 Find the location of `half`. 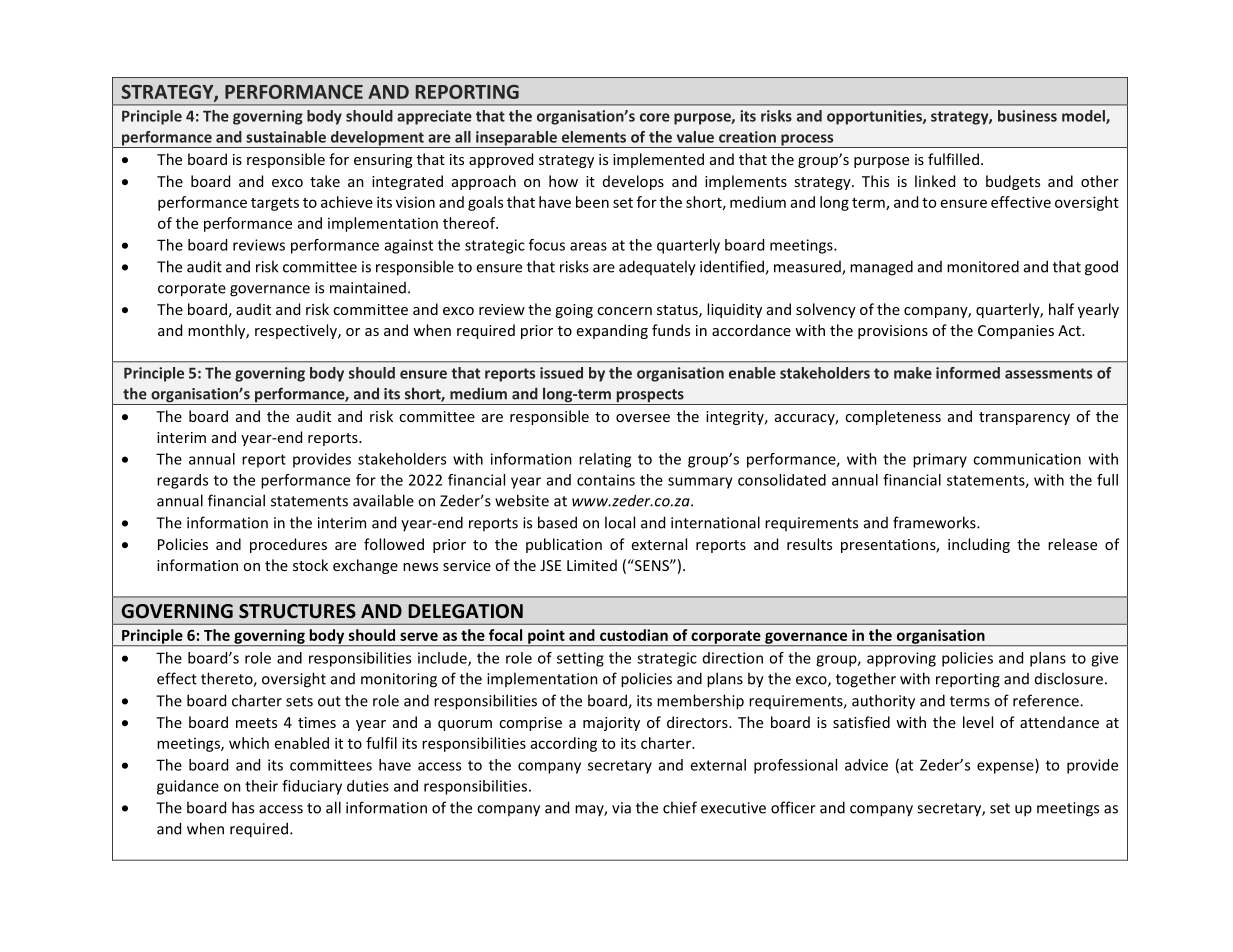

half is located at coordinates (1061, 309).
